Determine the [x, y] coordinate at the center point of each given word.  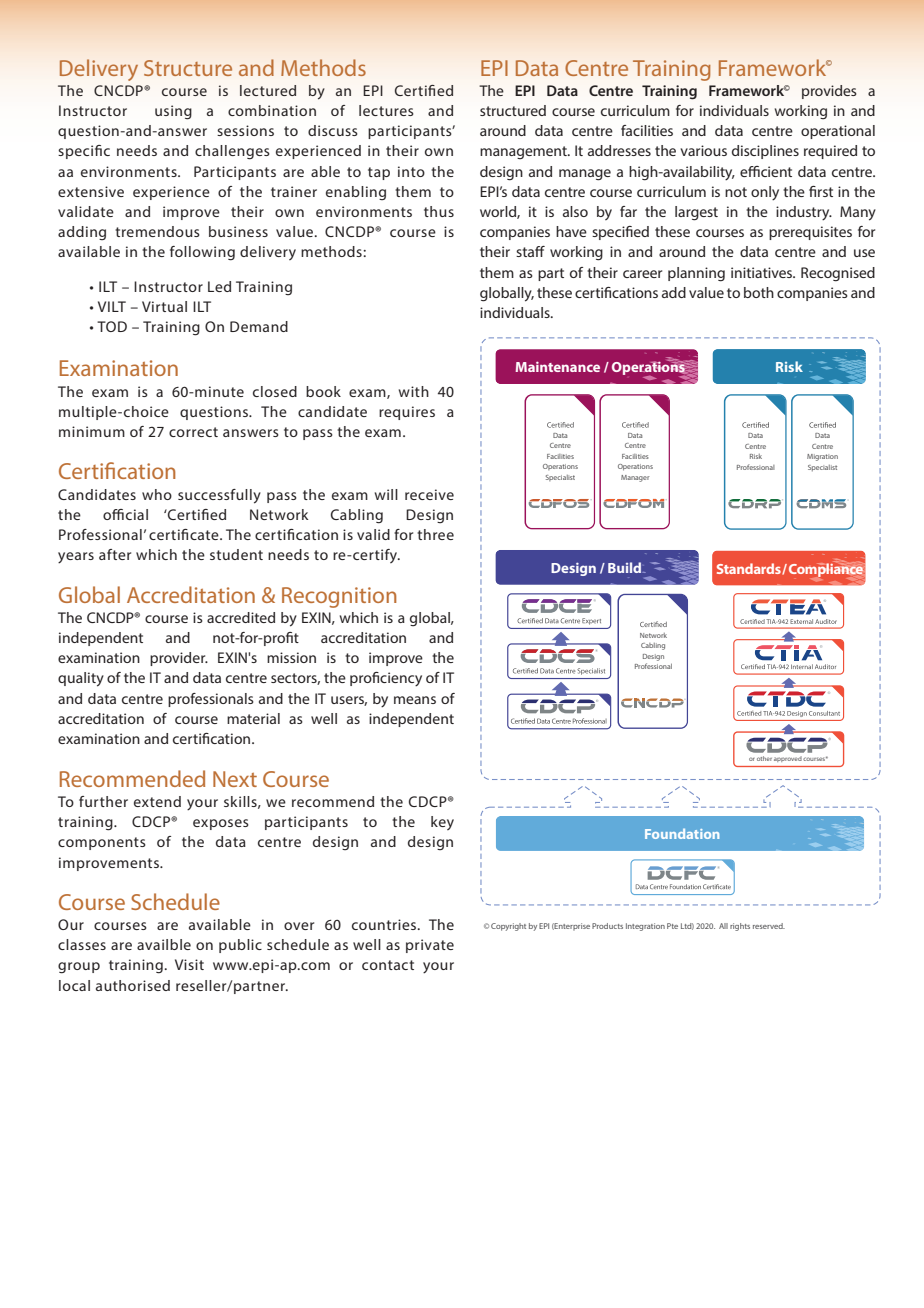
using [173, 112]
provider [179, 659]
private [430, 946]
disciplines [765, 152]
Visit [189, 964]
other [764, 758]
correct [193, 432]
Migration [822, 457]
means [415, 700]
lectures [386, 110]
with [414, 391]
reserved [769, 926]
